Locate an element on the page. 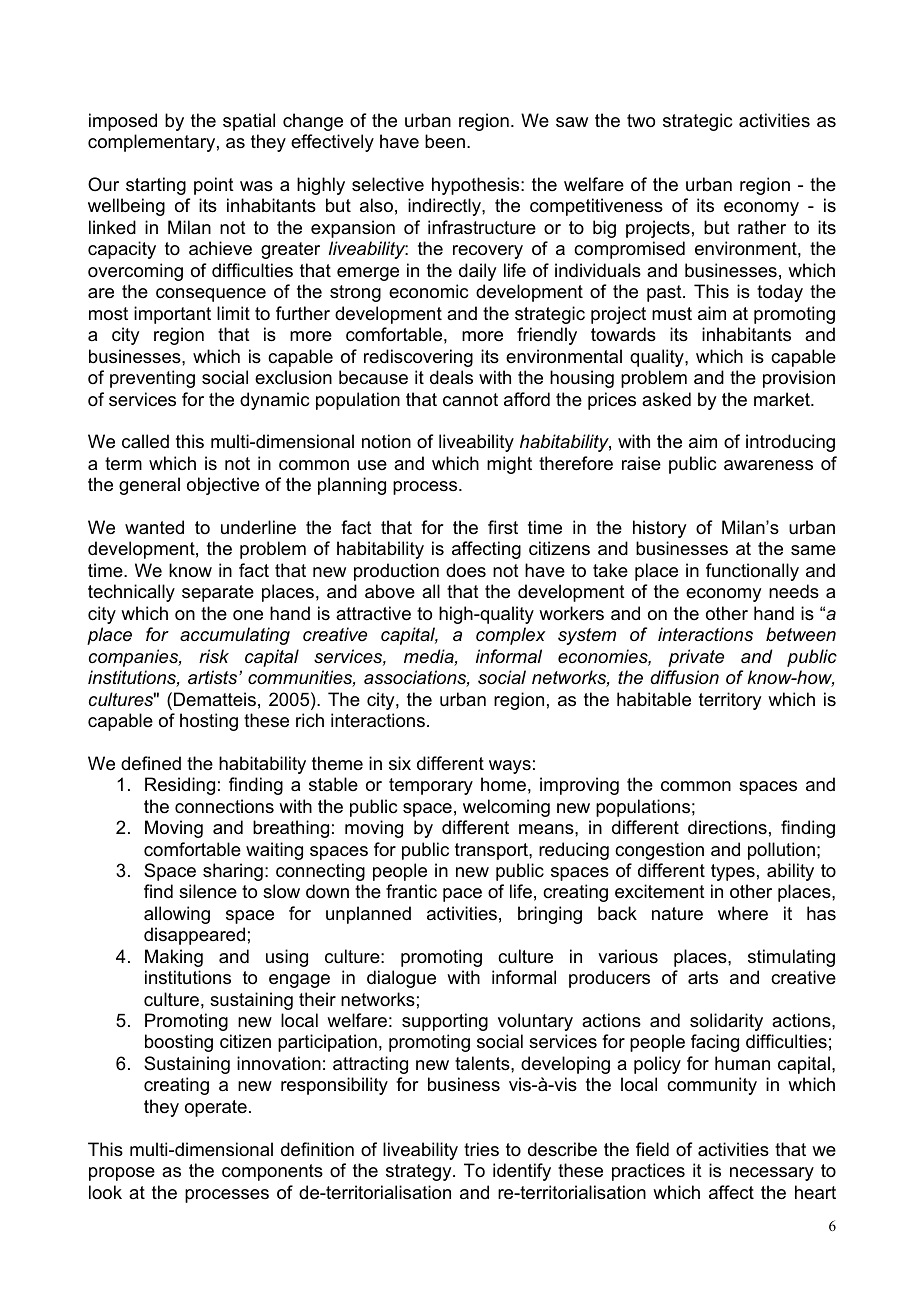 This page has height=1308, width=924. point is located at coordinates (214, 186).
